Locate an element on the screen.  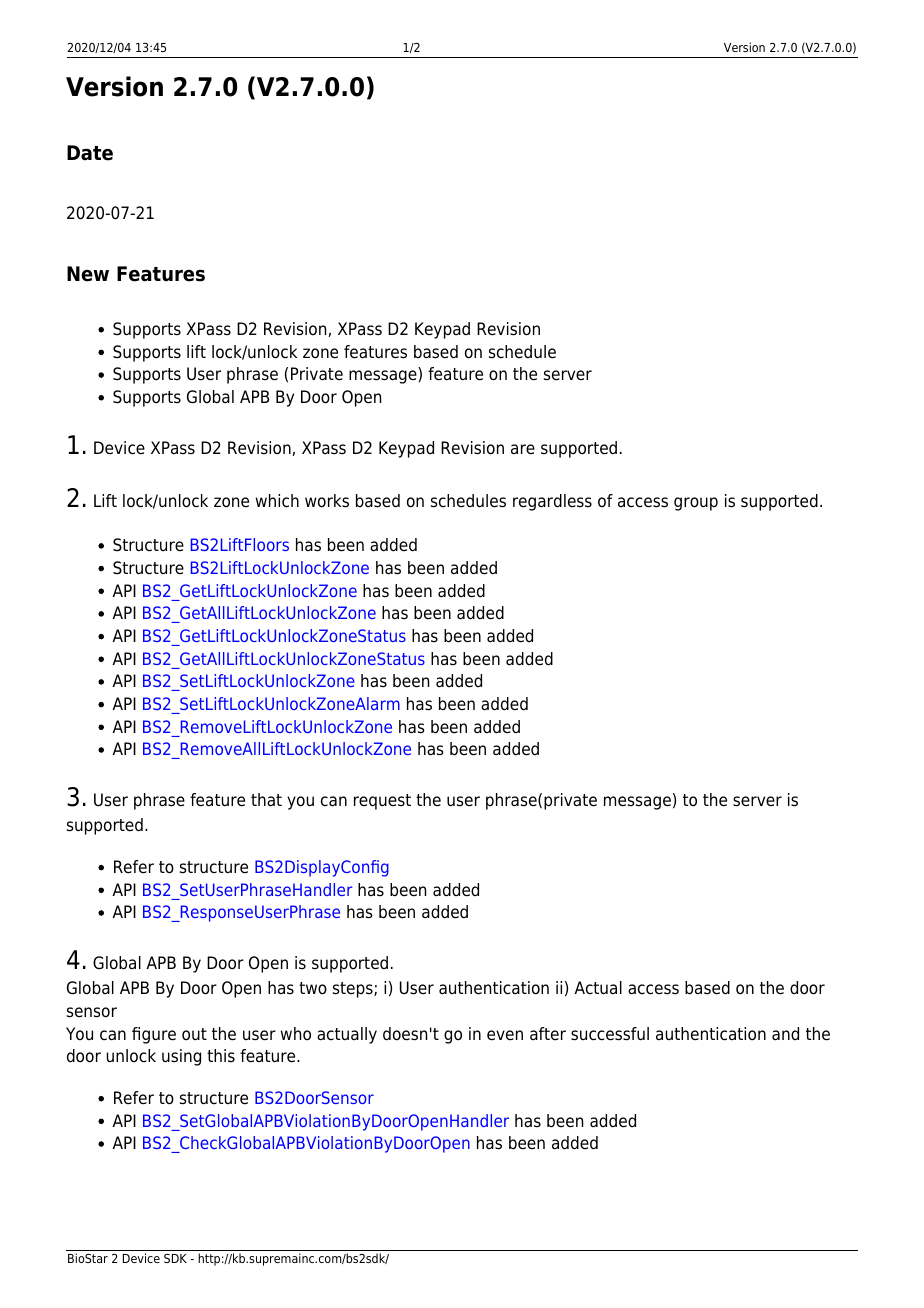
regardless is located at coordinates (552, 502).
